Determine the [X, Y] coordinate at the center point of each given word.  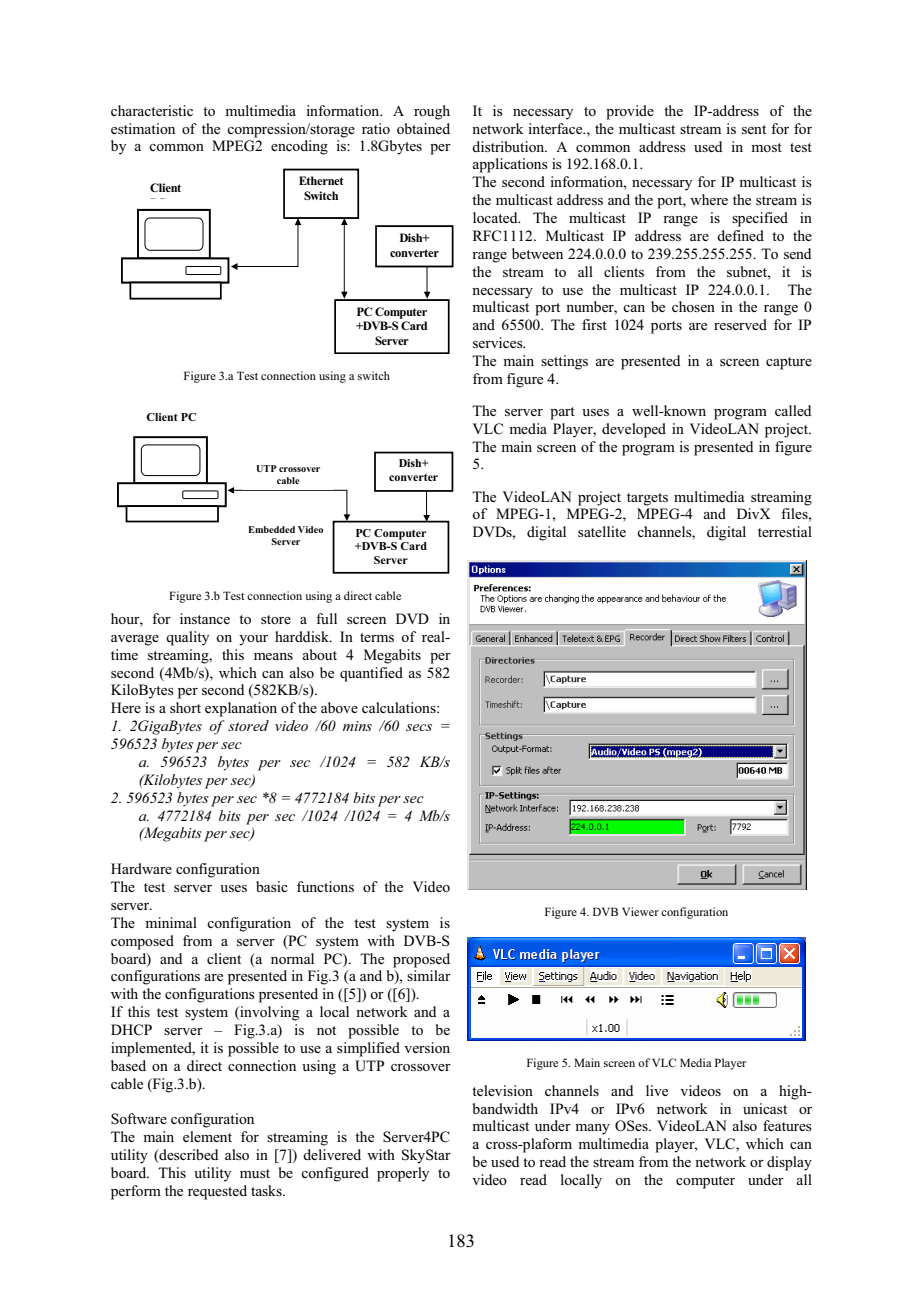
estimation [143, 128]
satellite [602, 531]
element [207, 1136]
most [766, 147]
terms [377, 637]
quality [187, 638]
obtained [423, 128]
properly [403, 1174]
